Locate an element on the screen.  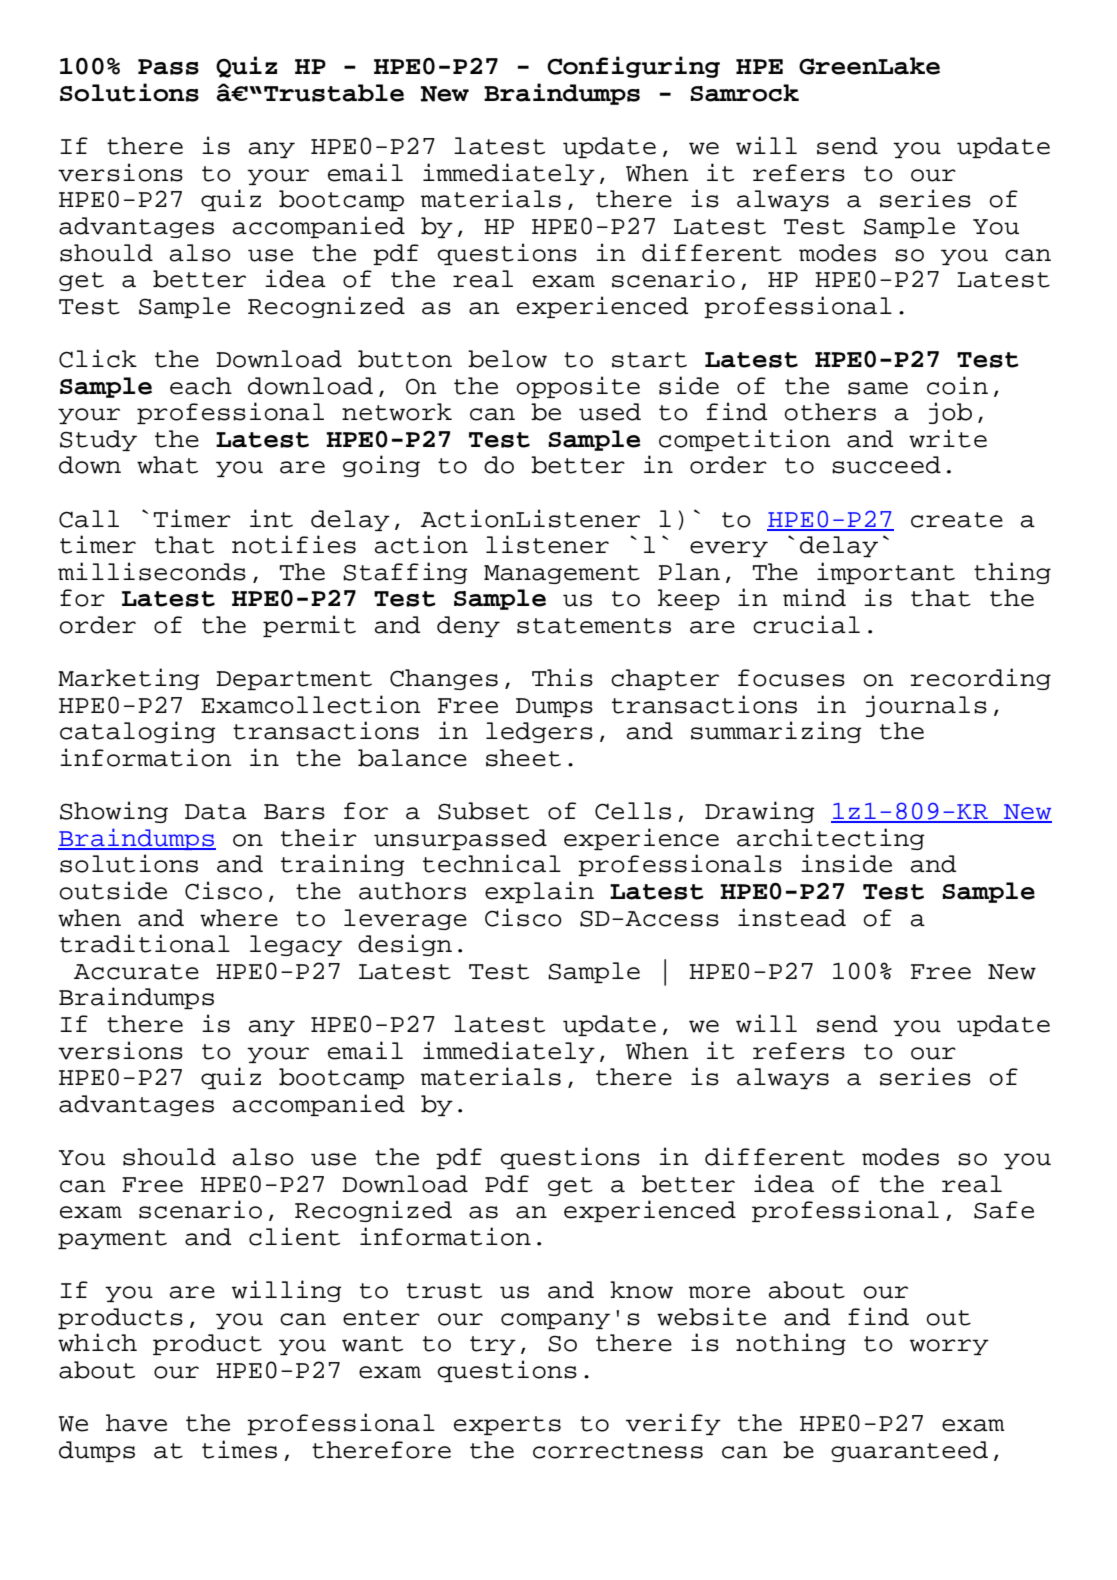
Configuring is located at coordinates (633, 67).
